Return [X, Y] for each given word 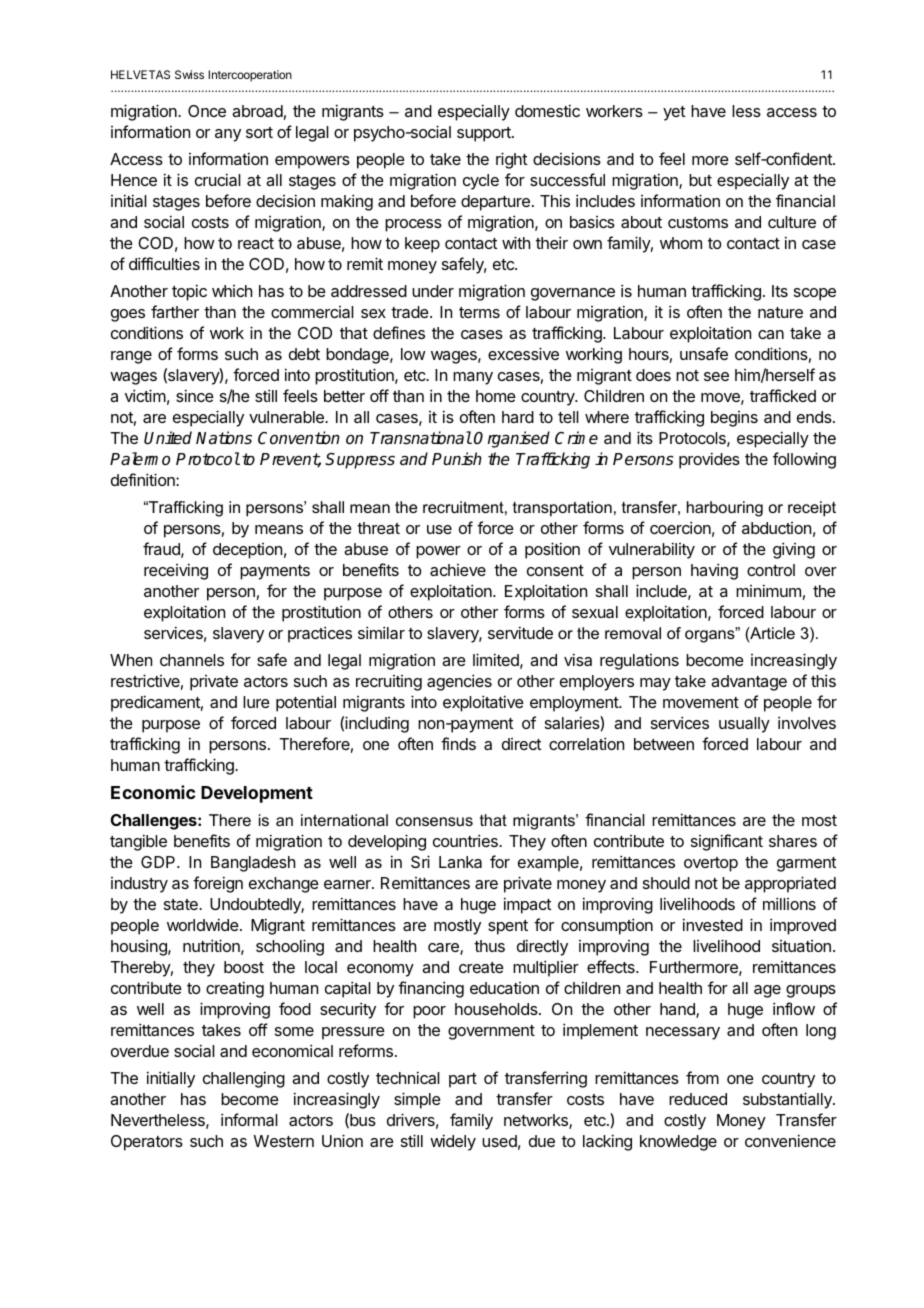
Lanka [460, 862]
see [716, 376]
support [485, 134]
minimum [768, 590]
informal [249, 1119]
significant [727, 842]
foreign [218, 884]
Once [207, 111]
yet [674, 113]
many [473, 378]
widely [453, 1142]
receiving [176, 571]
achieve [458, 570]
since [195, 395]
